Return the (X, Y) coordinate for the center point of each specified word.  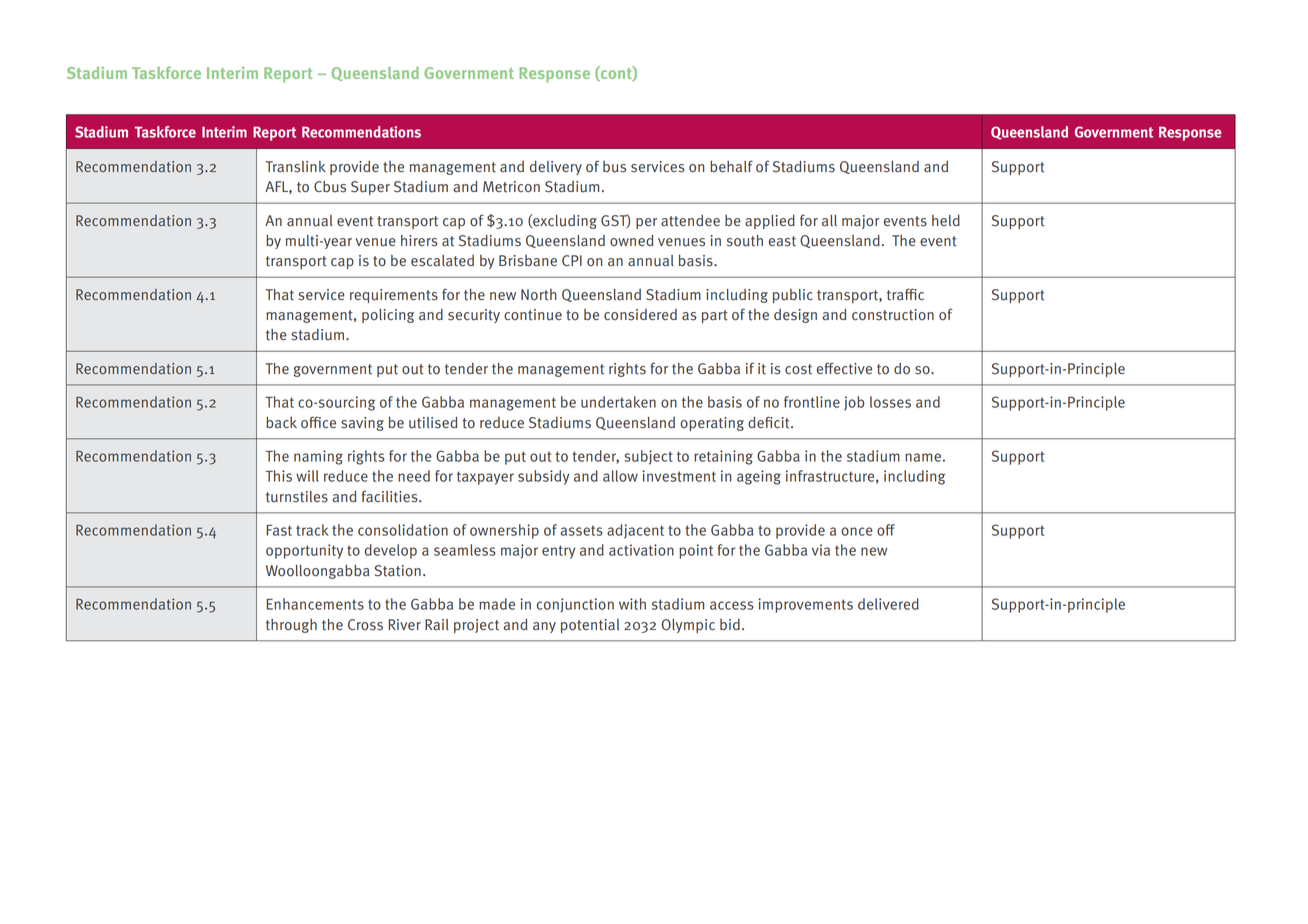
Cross (365, 625)
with (632, 604)
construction (893, 315)
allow (620, 476)
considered (640, 315)
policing (388, 316)
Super (370, 188)
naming (318, 457)
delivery (556, 167)
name (923, 457)
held (946, 220)
